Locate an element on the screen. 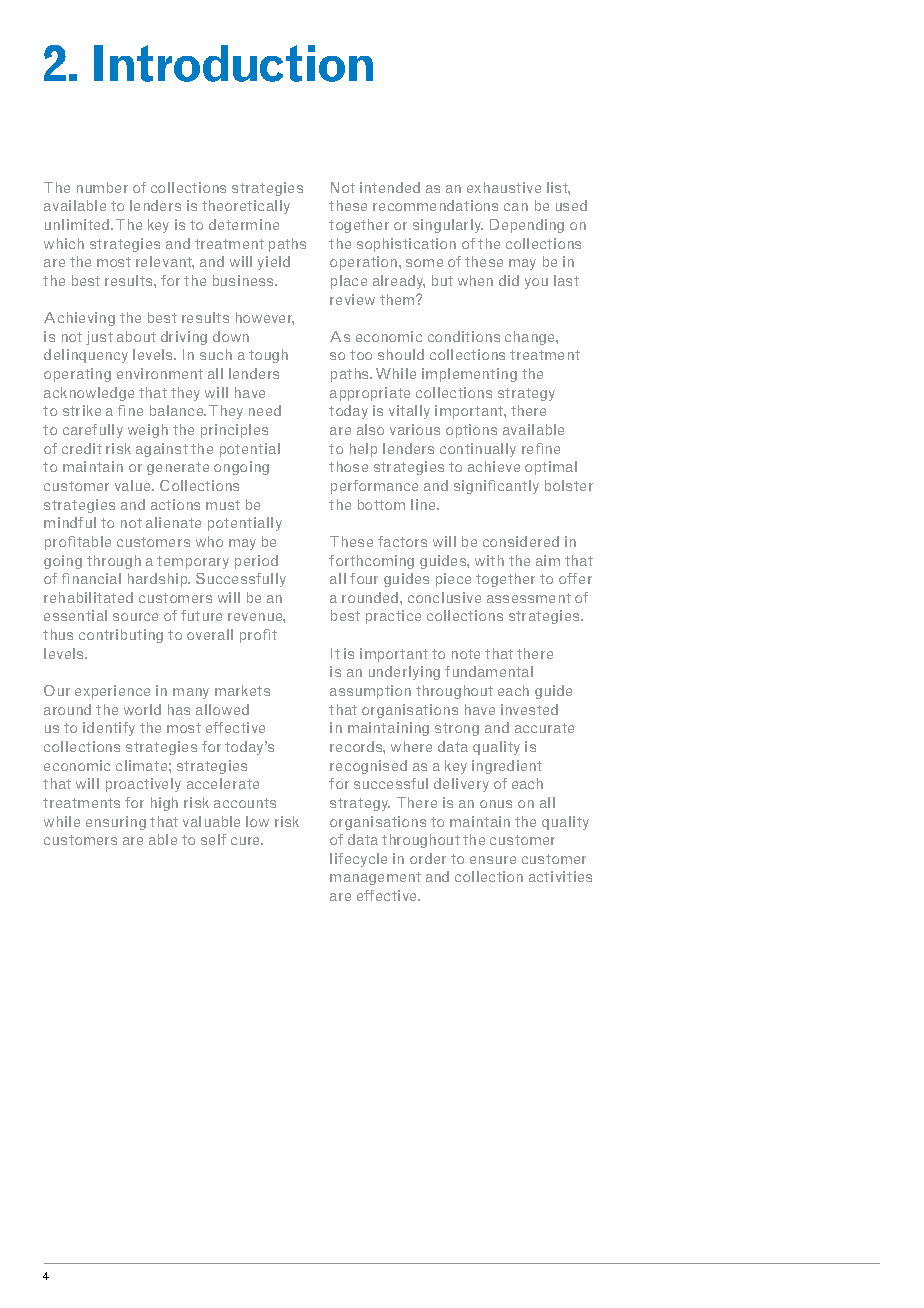 This screenshot has width=924, height=1308. appropriate is located at coordinates (370, 394).
